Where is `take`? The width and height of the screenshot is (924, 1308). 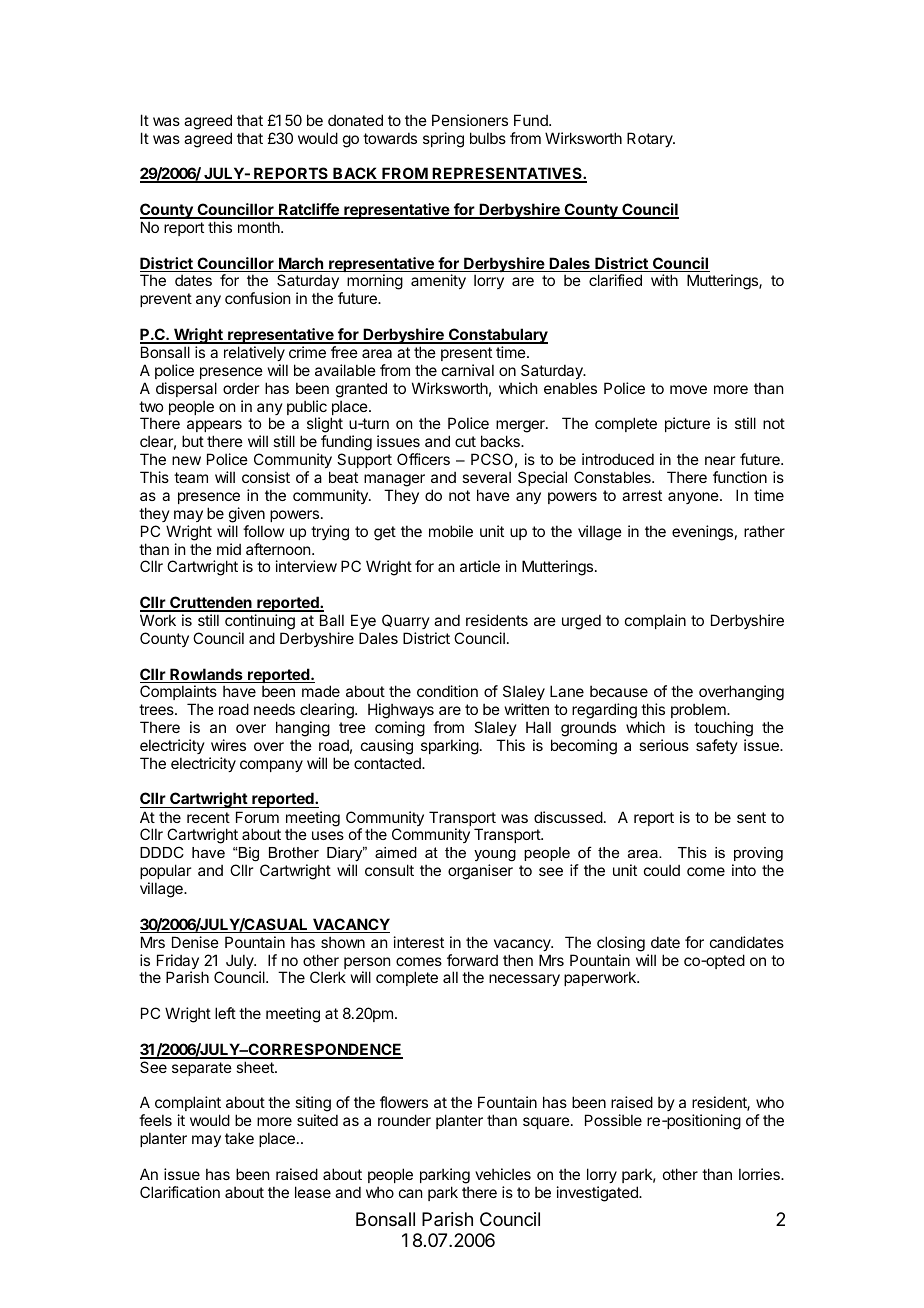
take is located at coordinates (239, 1138).
